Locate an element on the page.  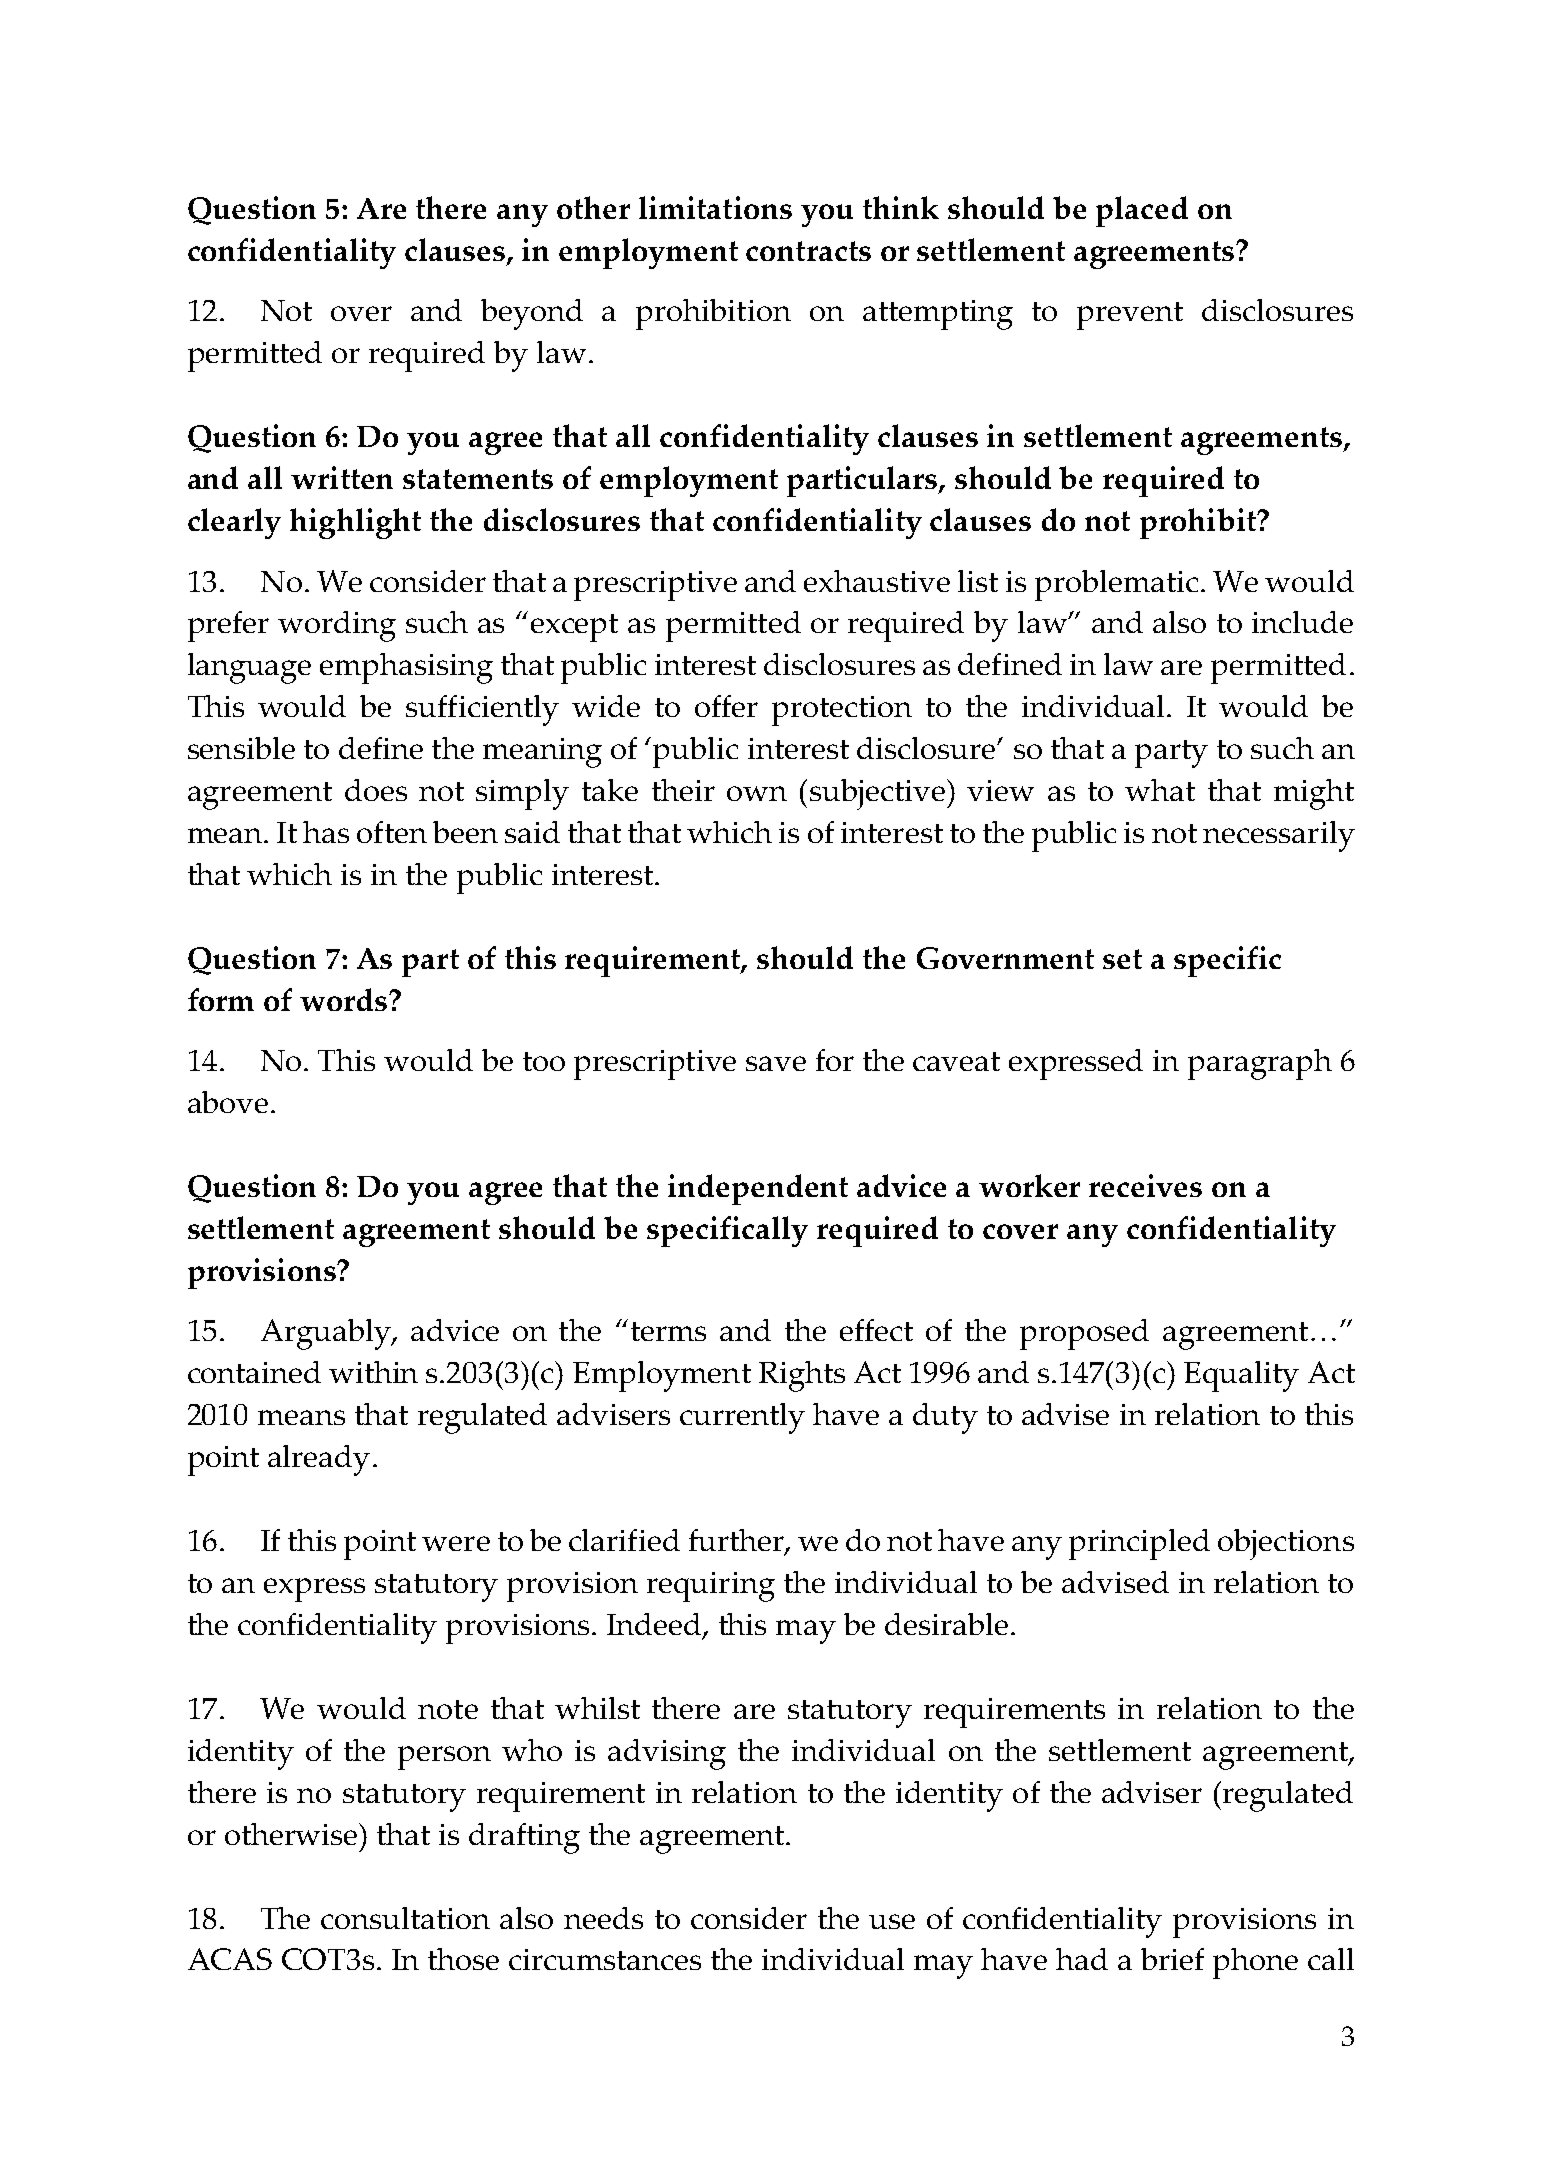
words is located at coordinates (345, 999).
